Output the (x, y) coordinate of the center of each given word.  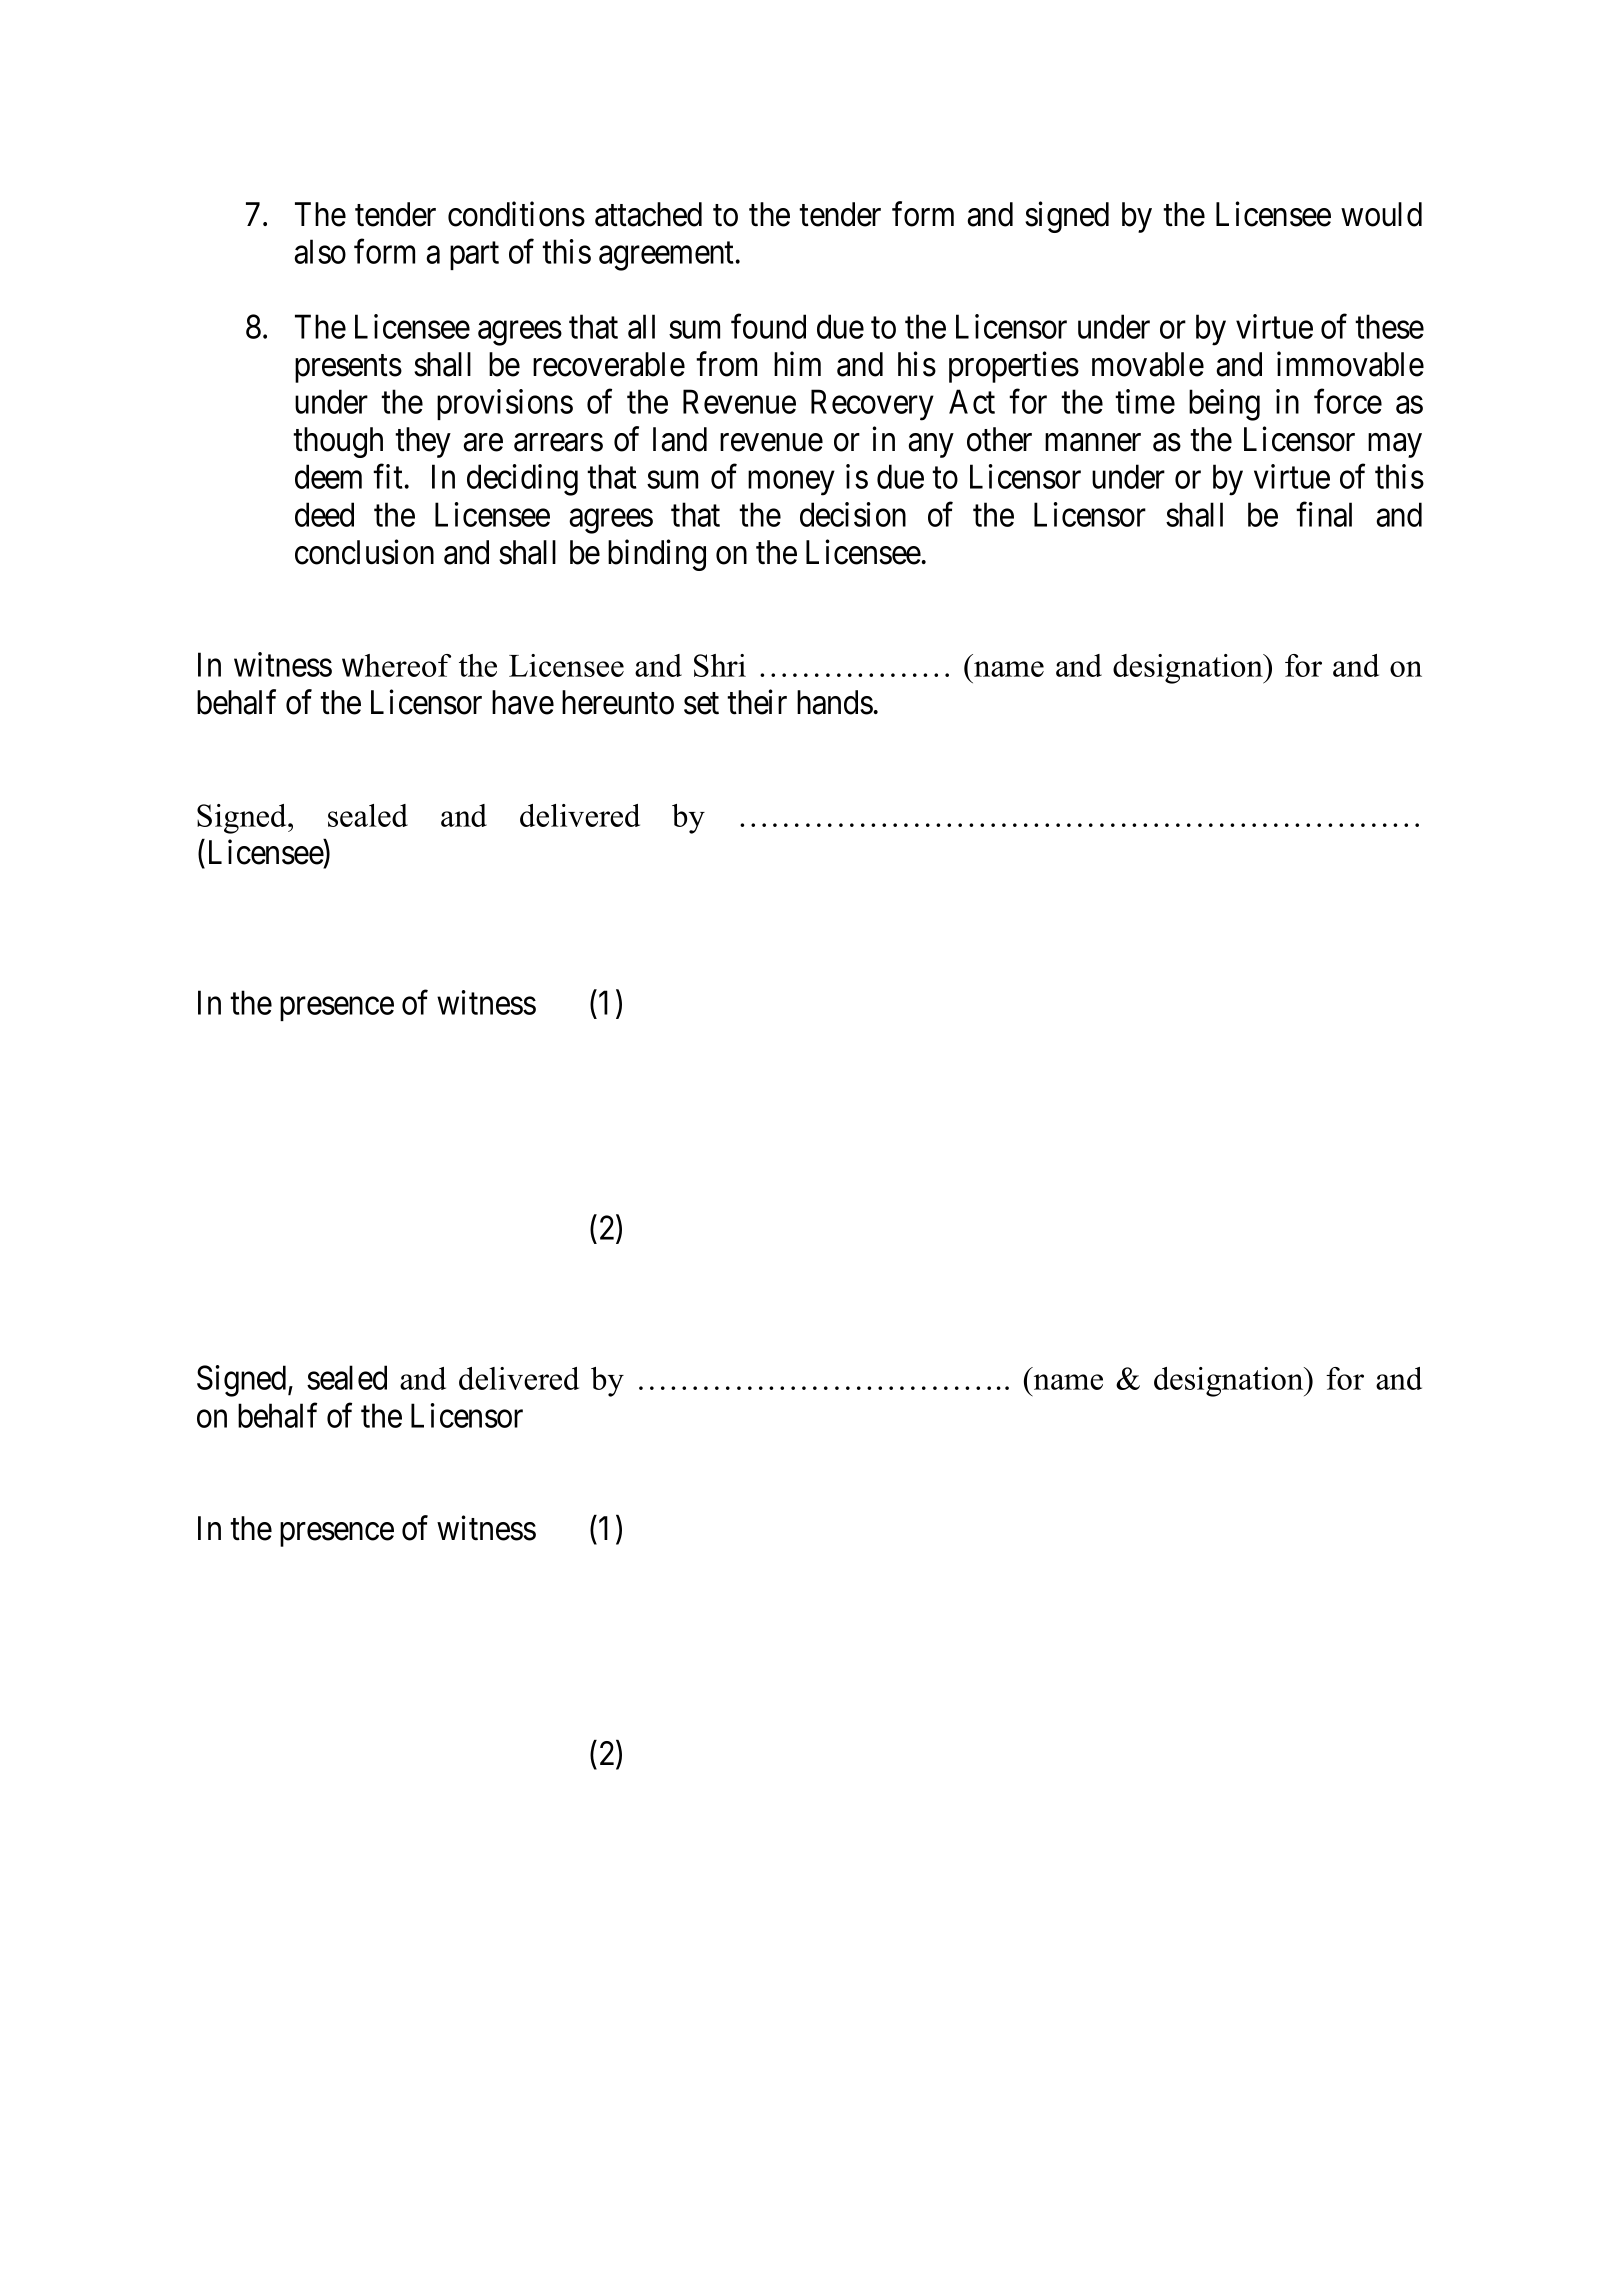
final (1324, 514)
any (931, 446)
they (423, 442)
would (1381, 214)
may (1395, 446)
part (474, 256)
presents (348, 369)
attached (648, 214)
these (1389, 326)
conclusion (364, 552)
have (523, 702)
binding (657, 555)
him (797, 364)
